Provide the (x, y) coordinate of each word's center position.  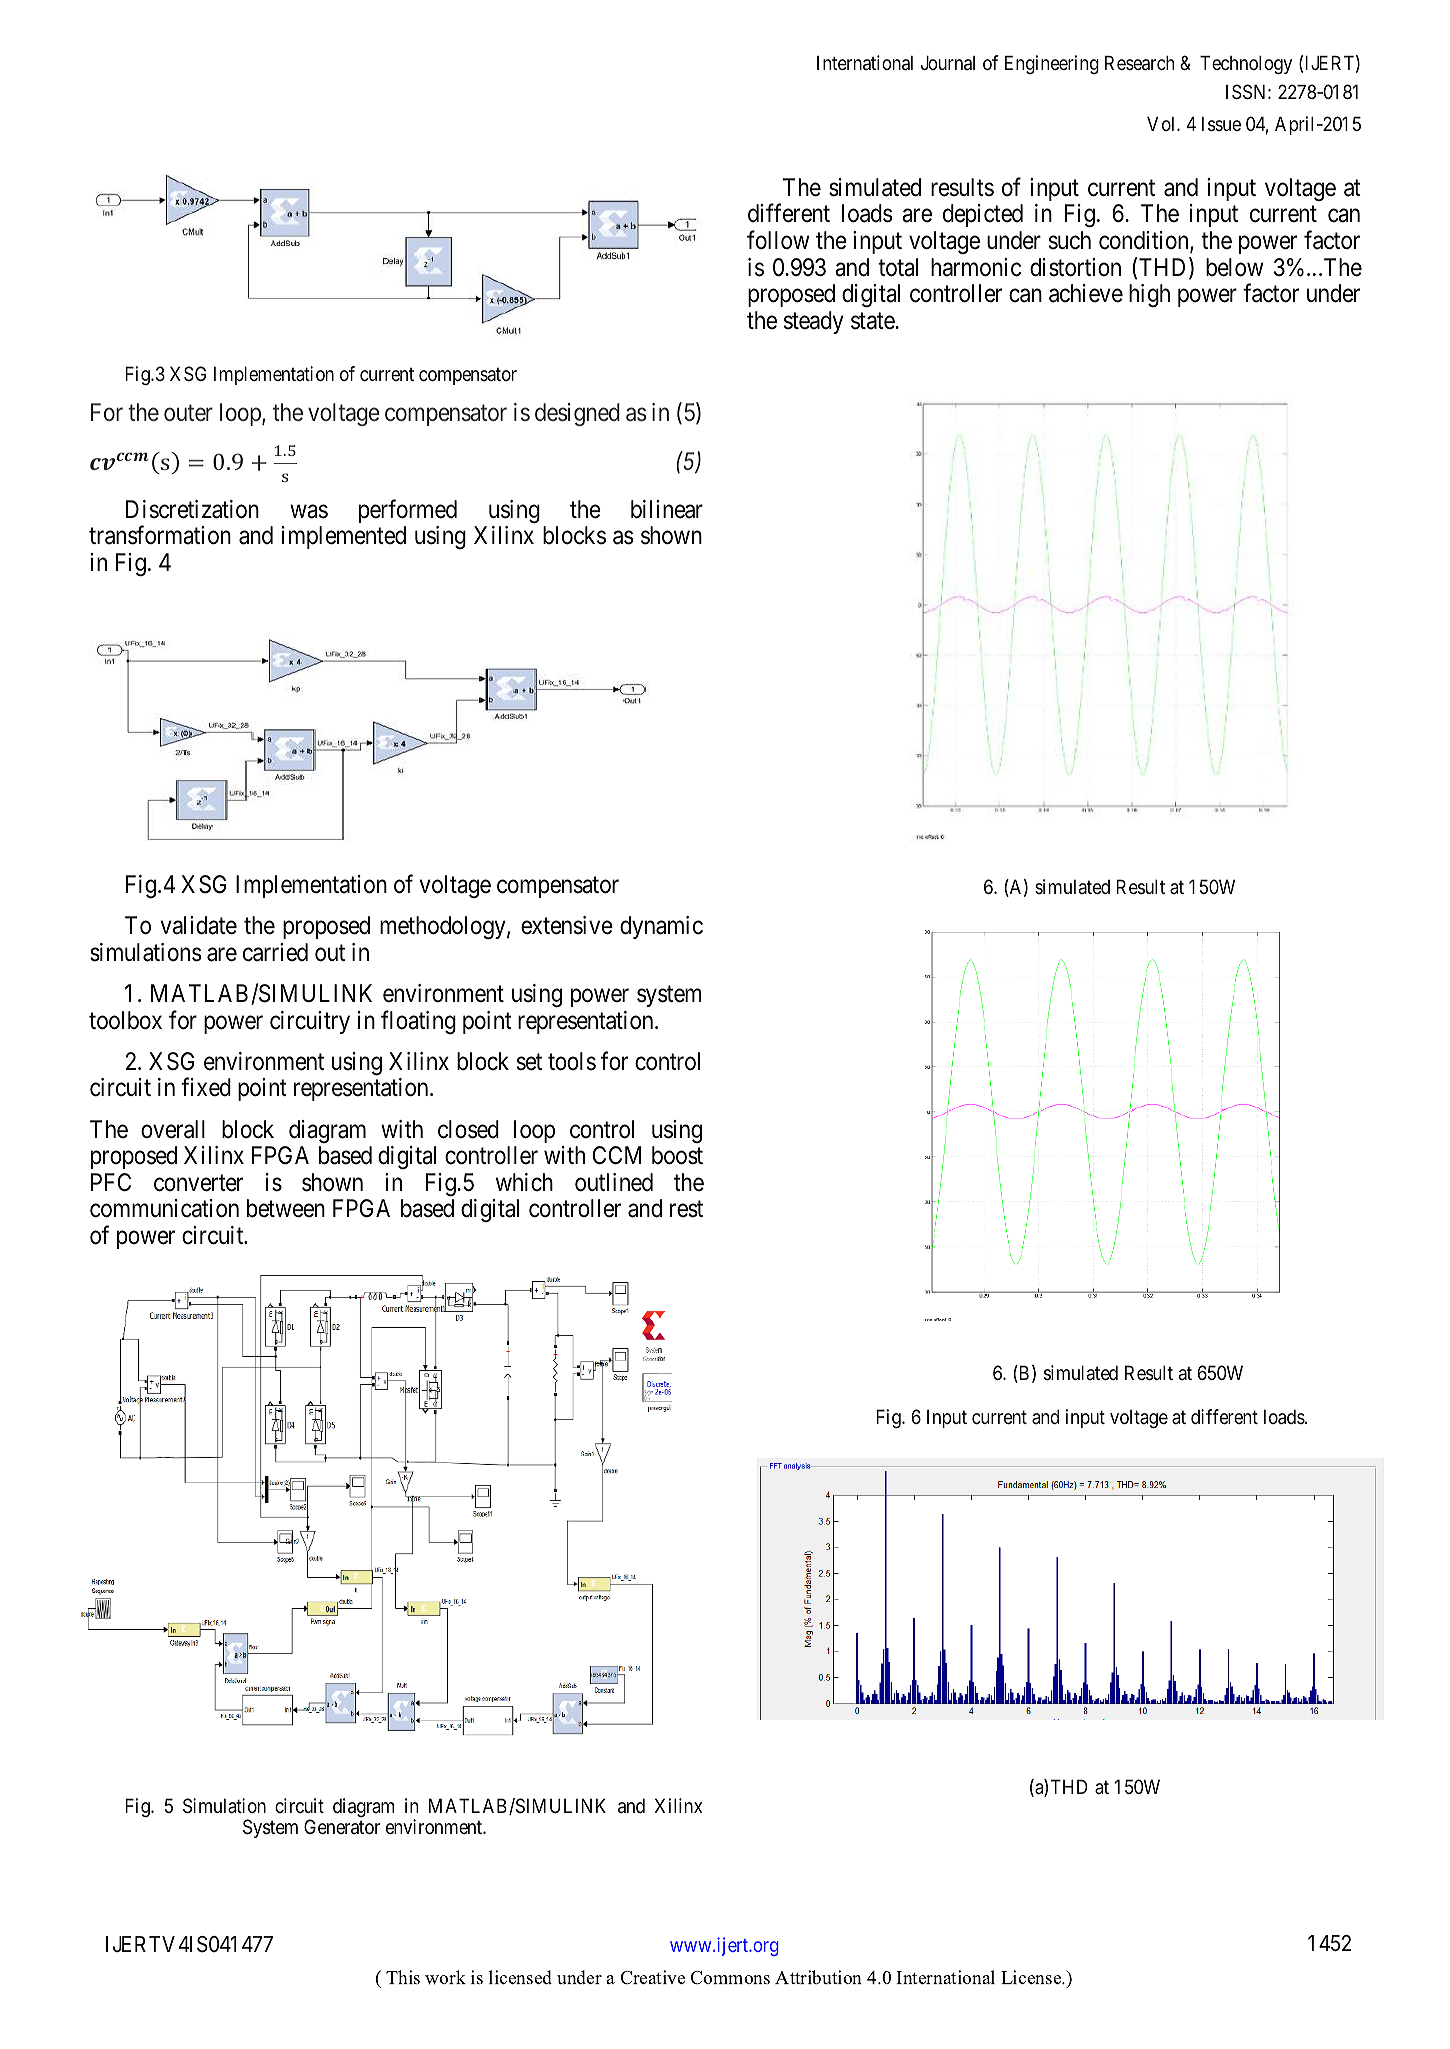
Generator (342, 1827)
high (1149, 295)
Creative (652, 1977)
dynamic (661, 927)
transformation (160, 535)
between (286, 1208)
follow (778, 240)
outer (188, 413)
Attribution (818, 1977)
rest (686, 1209)
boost (677, 1155)
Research (1139, 63)
